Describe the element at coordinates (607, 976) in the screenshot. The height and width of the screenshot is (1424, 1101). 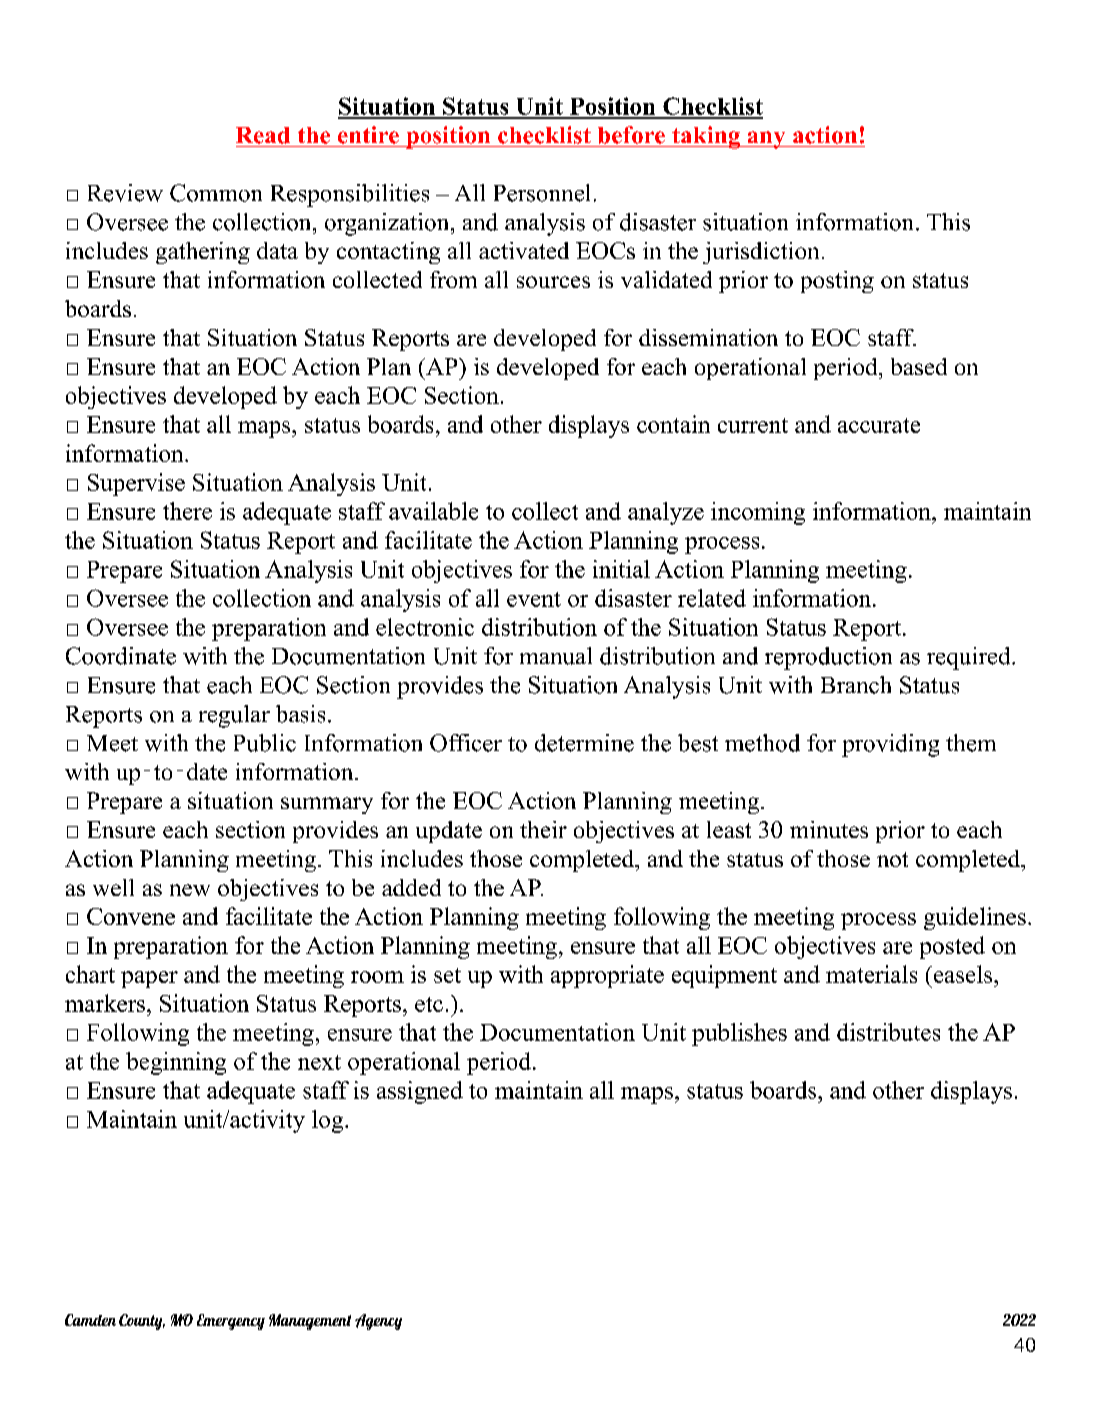
I see `appropriate` at that location.
